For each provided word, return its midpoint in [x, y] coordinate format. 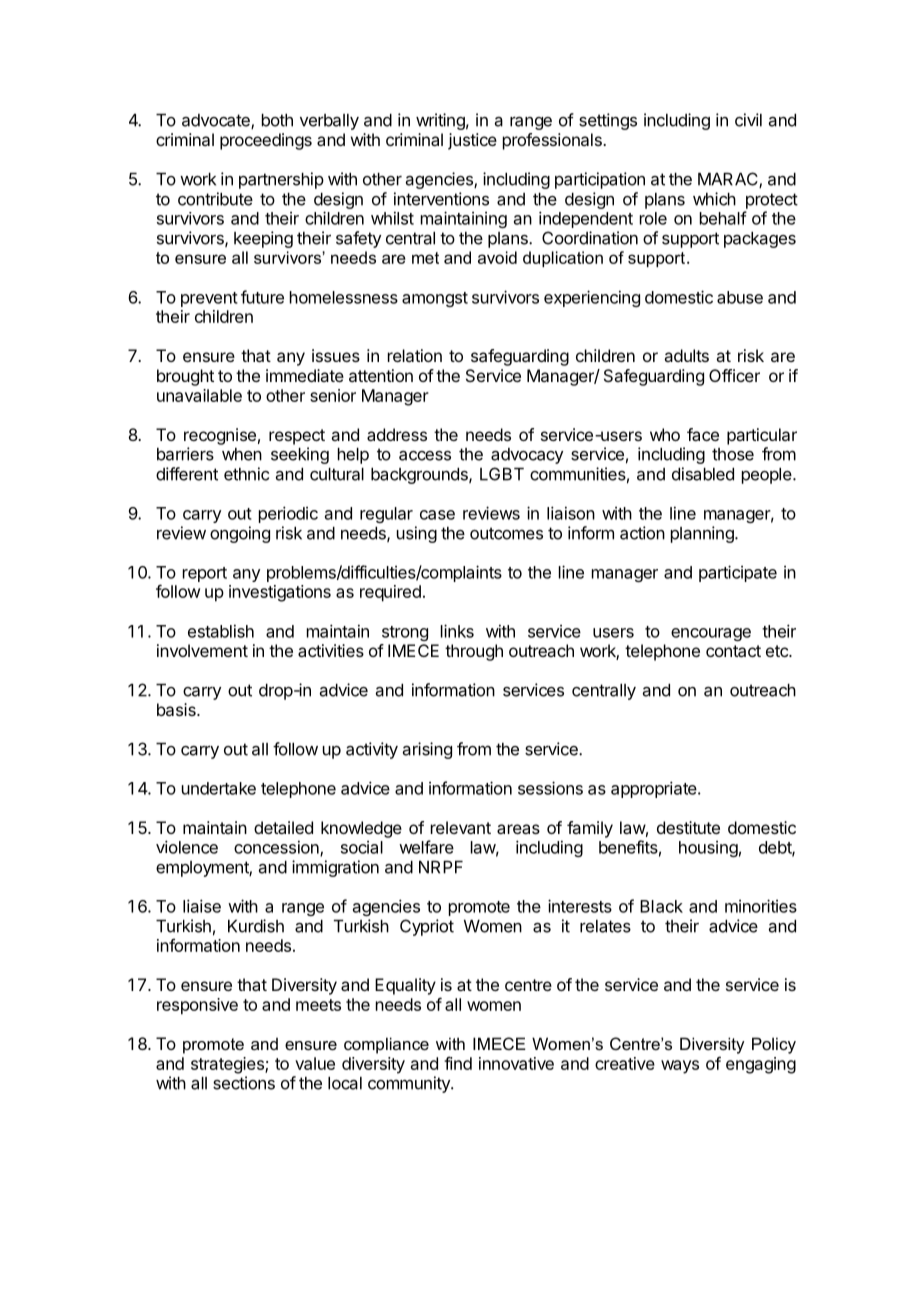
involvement [202, 650]
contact [733, 651]
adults [686, 355]
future [262, 297]
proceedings [266, 141]
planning [703, 534]
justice [472, 141]
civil [748, 120]
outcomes [506, 533]
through [474, 652]
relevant [461, 827]
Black [661, 906]
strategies [228, 1065]
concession [277, 848]
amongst [435, 299]
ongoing [240, 534]
